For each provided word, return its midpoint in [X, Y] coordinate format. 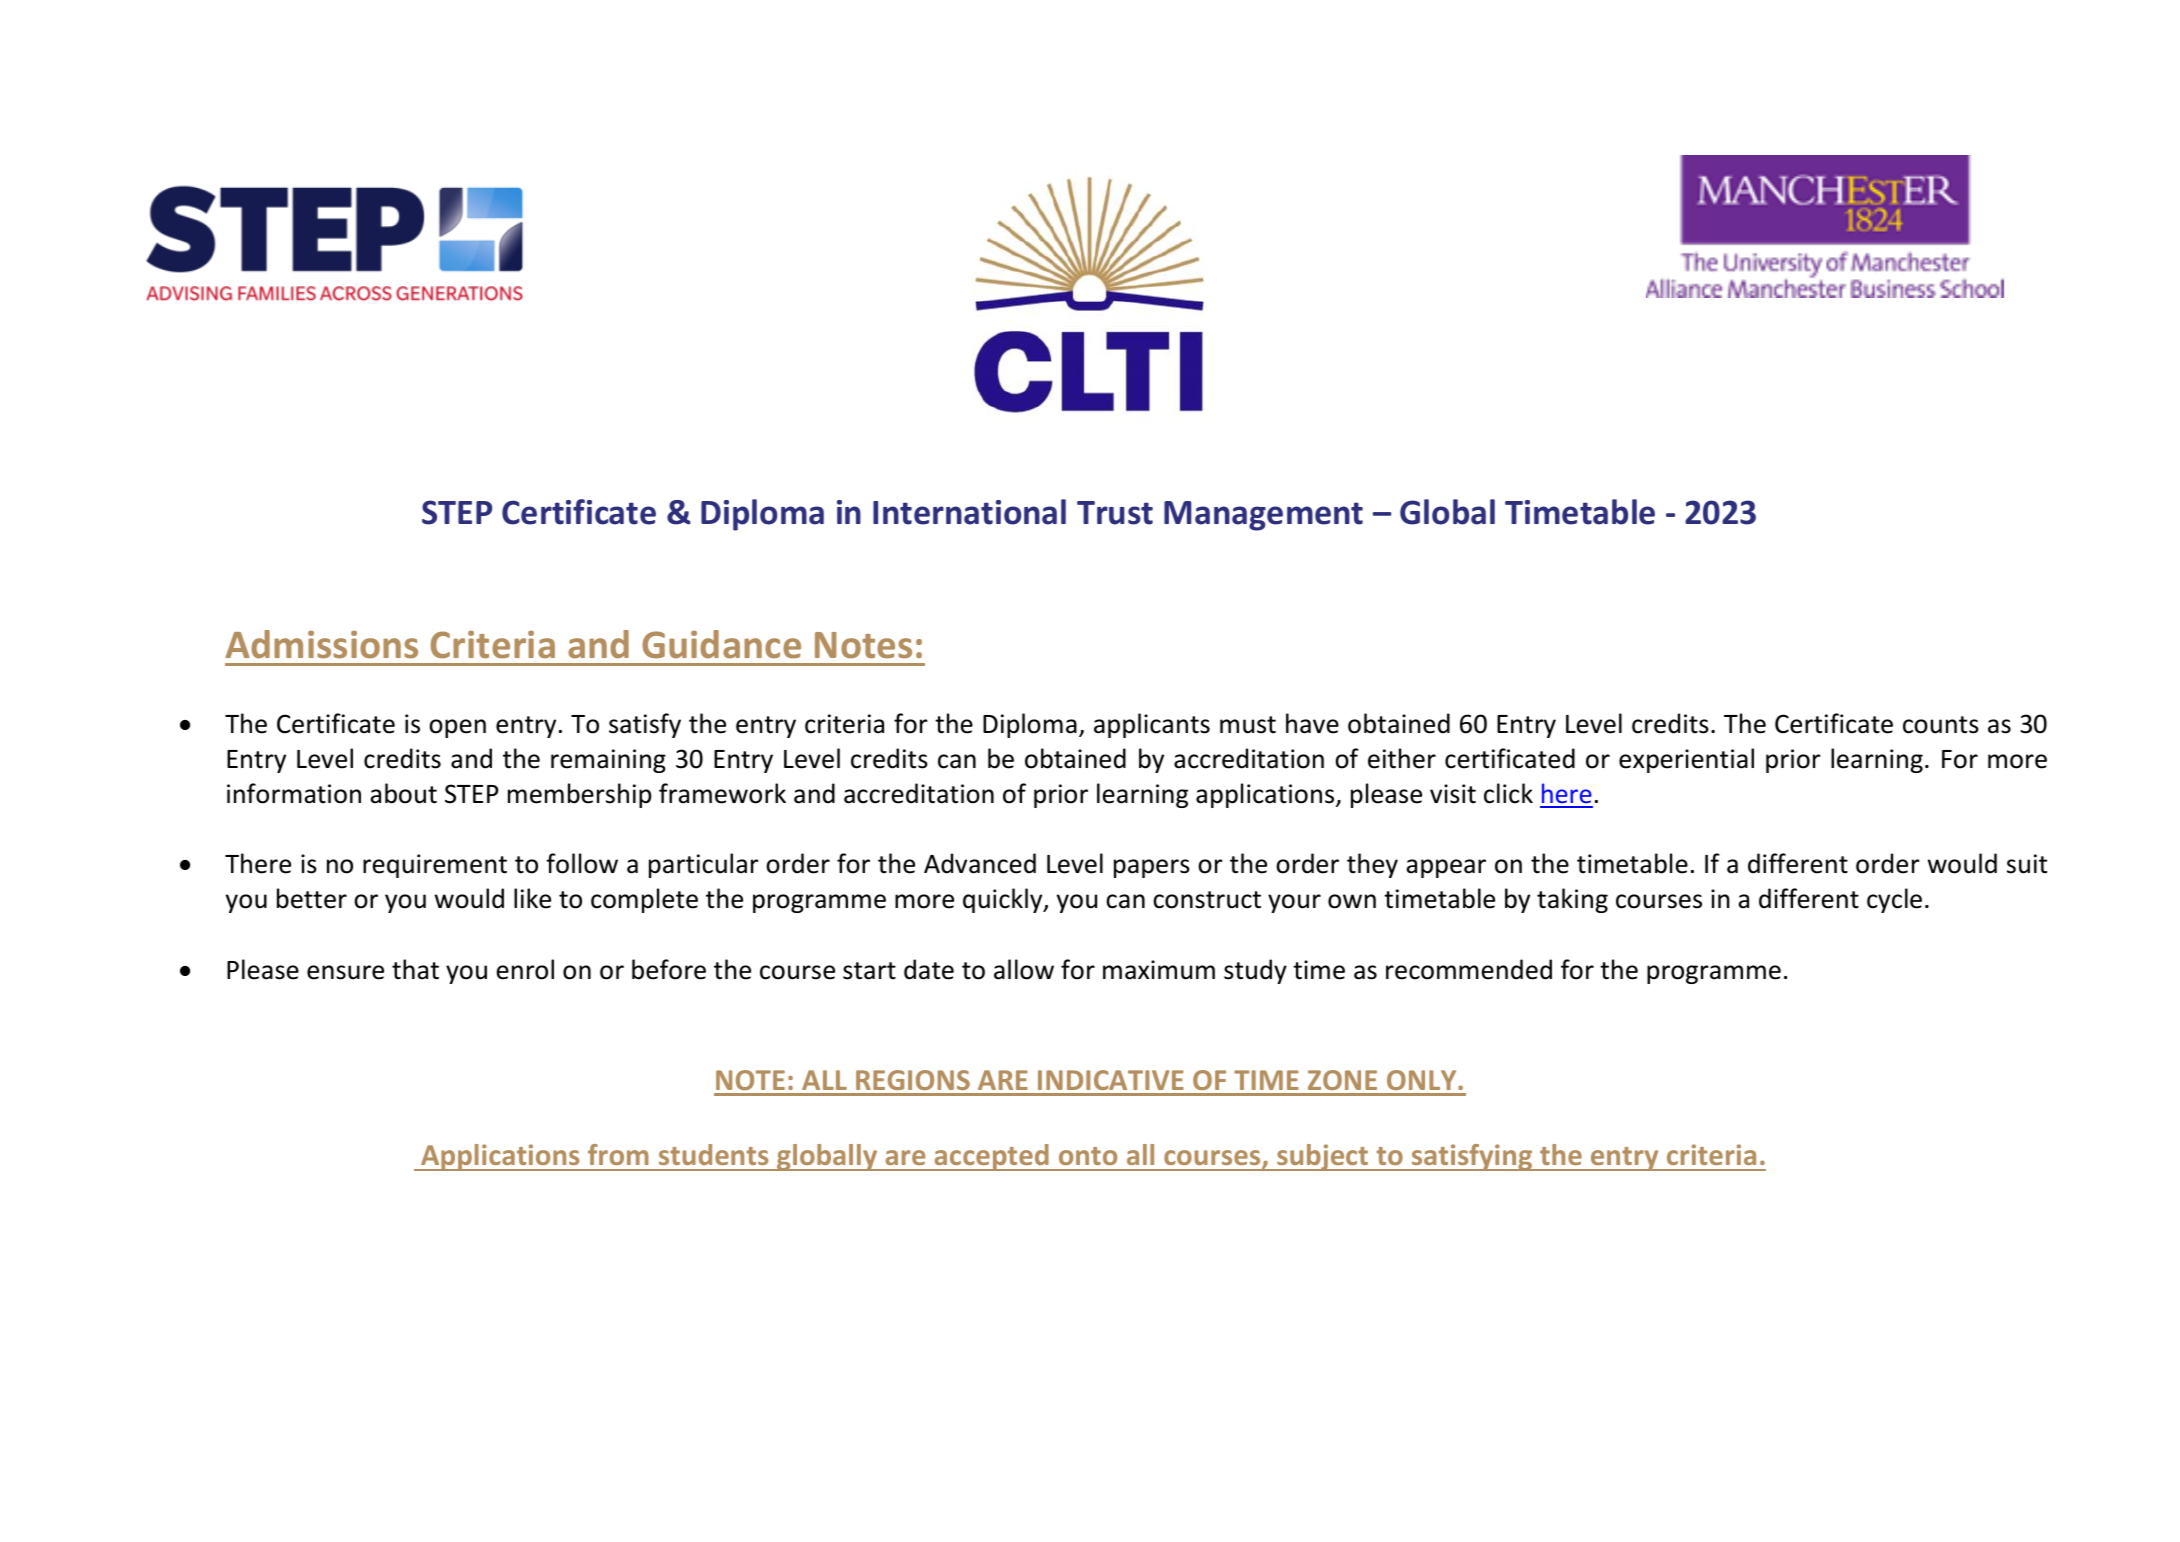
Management [1263, 516]
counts [1941, 725]
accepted [991, 1157]
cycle [1894, 900]
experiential [1686, 760]
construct [1207, 900]
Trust [1115, 513]
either [1402, 758]
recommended [1469, 969]
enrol [525, 969]
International [969, 512]
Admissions [322, 644]
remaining [608, 761]
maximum [1159, 970]
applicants [1152, 725]
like [532, 898]
